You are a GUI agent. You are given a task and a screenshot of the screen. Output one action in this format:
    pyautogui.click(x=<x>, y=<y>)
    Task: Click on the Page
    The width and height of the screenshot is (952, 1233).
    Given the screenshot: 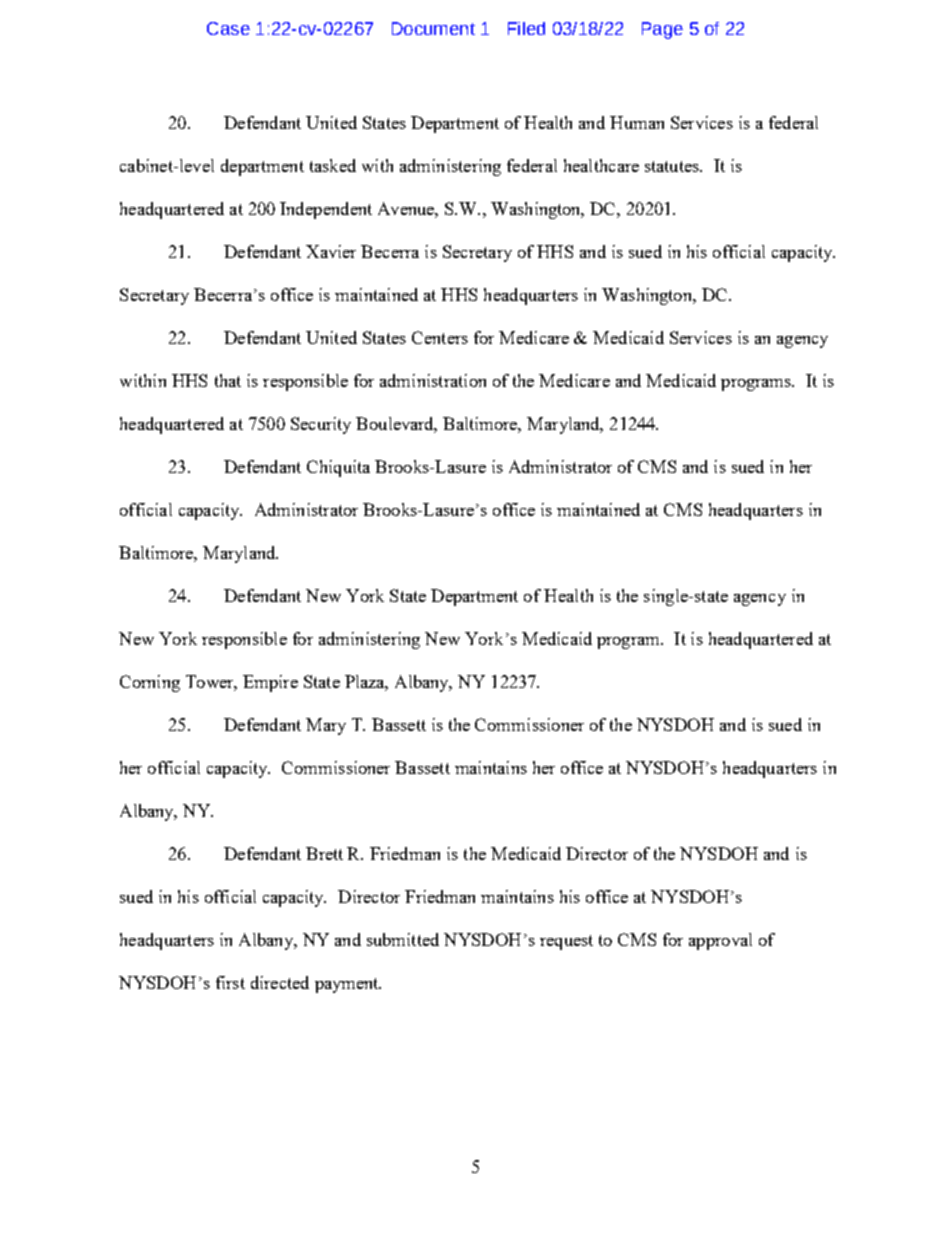 What is the action you would take?
    pyautogui.click(x=662, y=30)
